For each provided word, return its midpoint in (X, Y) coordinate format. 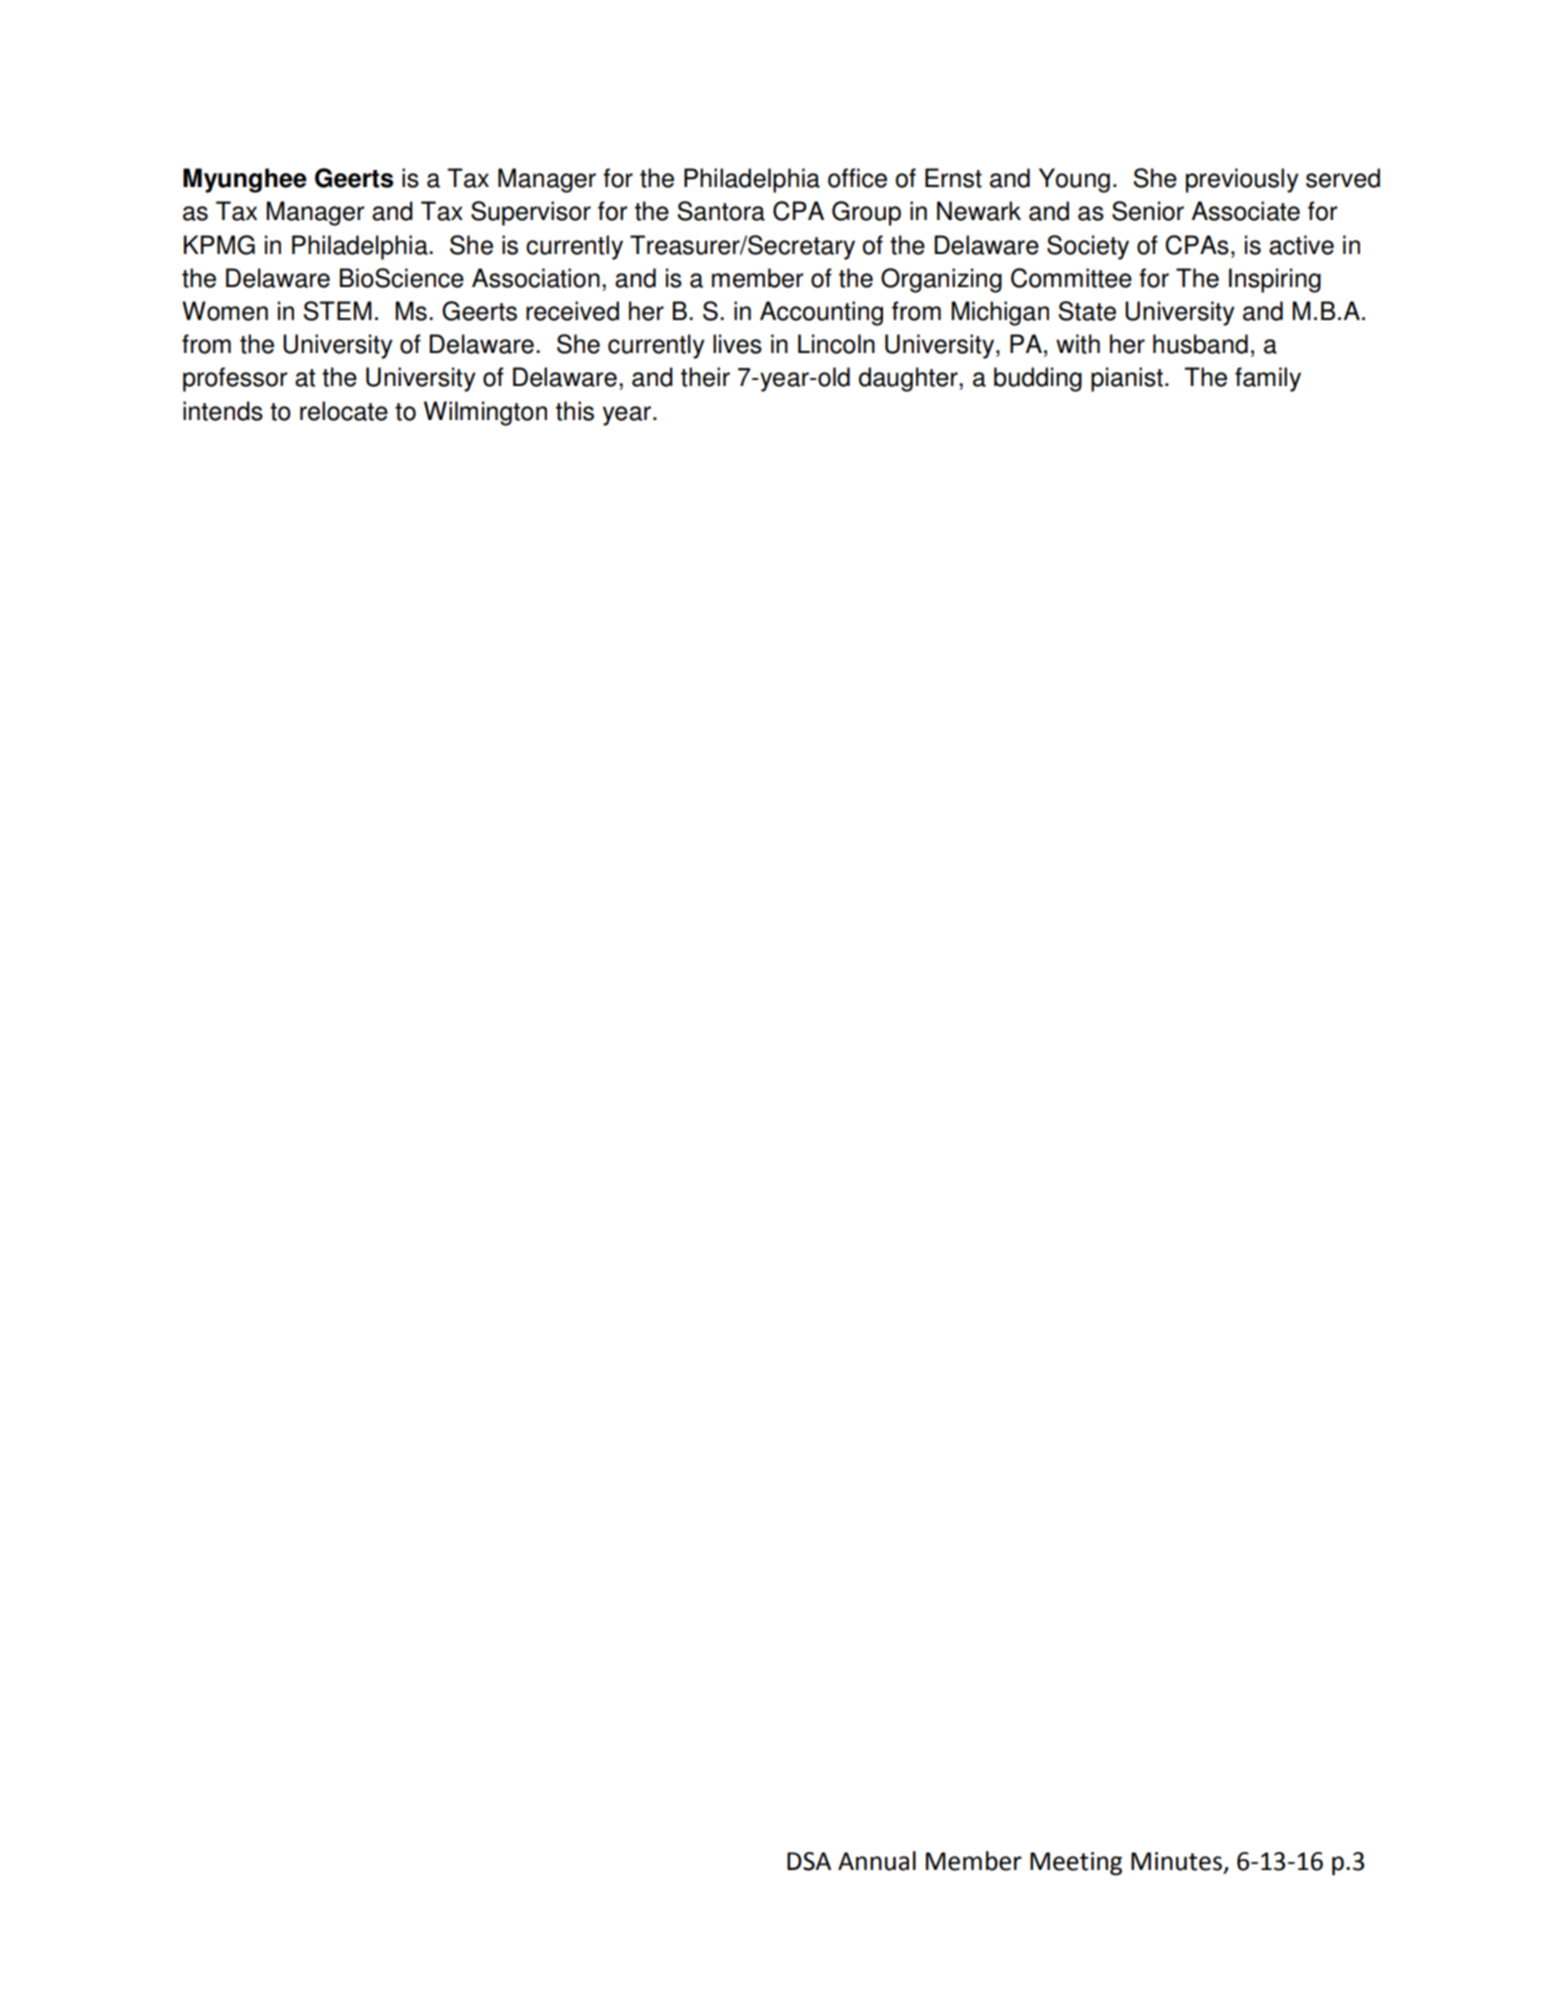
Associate (1246, 211)
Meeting (1076, 1864)
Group (866, 213)
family (1268, 379)
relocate (344, 411)
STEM (338, 311)
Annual (877, 1861)
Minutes (1178, 1862)
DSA (809, 1861)
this (575, 411)
